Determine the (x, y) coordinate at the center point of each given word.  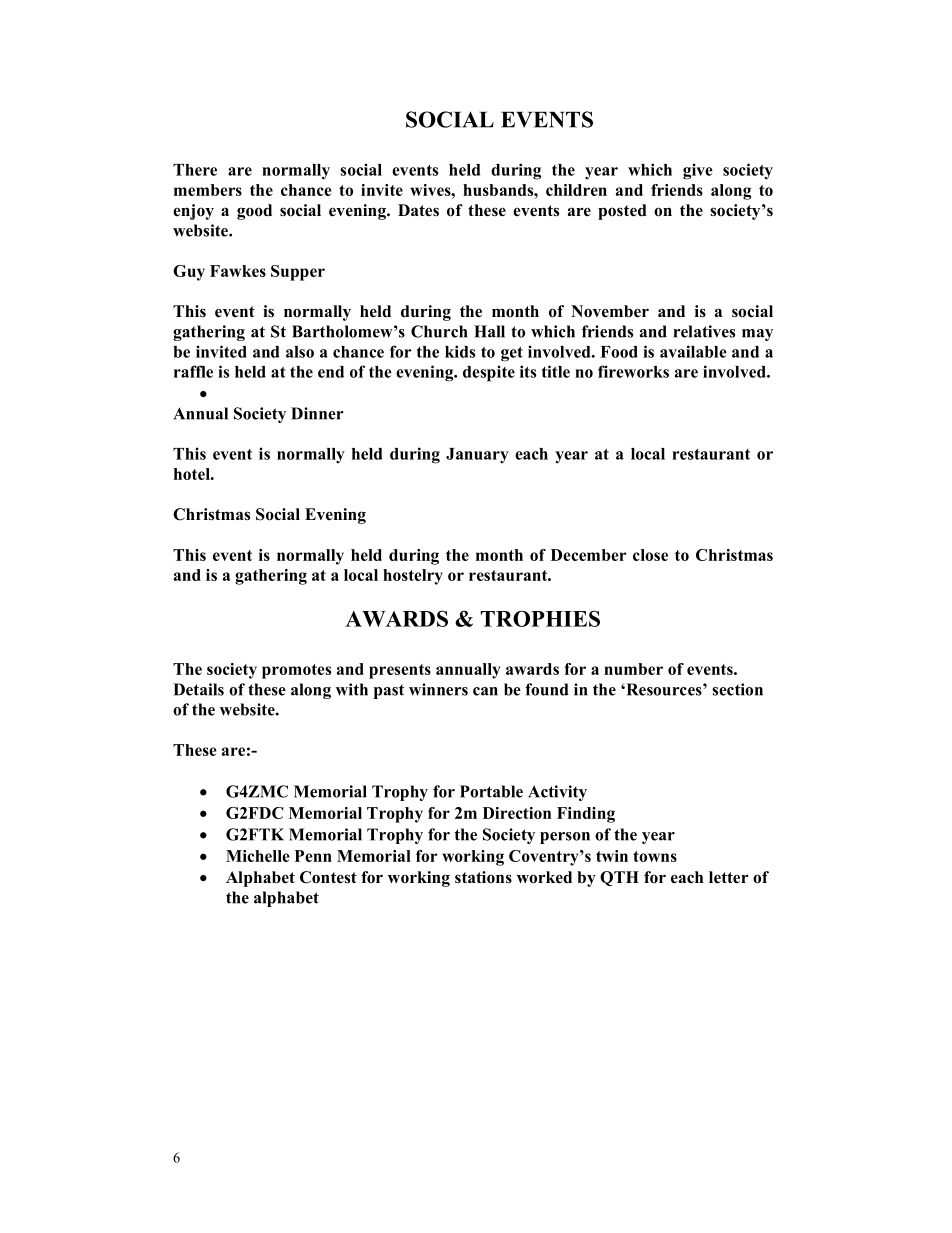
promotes (296, 671)
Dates (418, 210)
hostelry (413, 577)
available (693, 351)
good (254, 212)
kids (460, 351)
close (650, 555)
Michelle (258, 856)
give (698, 171)
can (485, 691)
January (477, 455)
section (737, 689)
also (300, 352)
